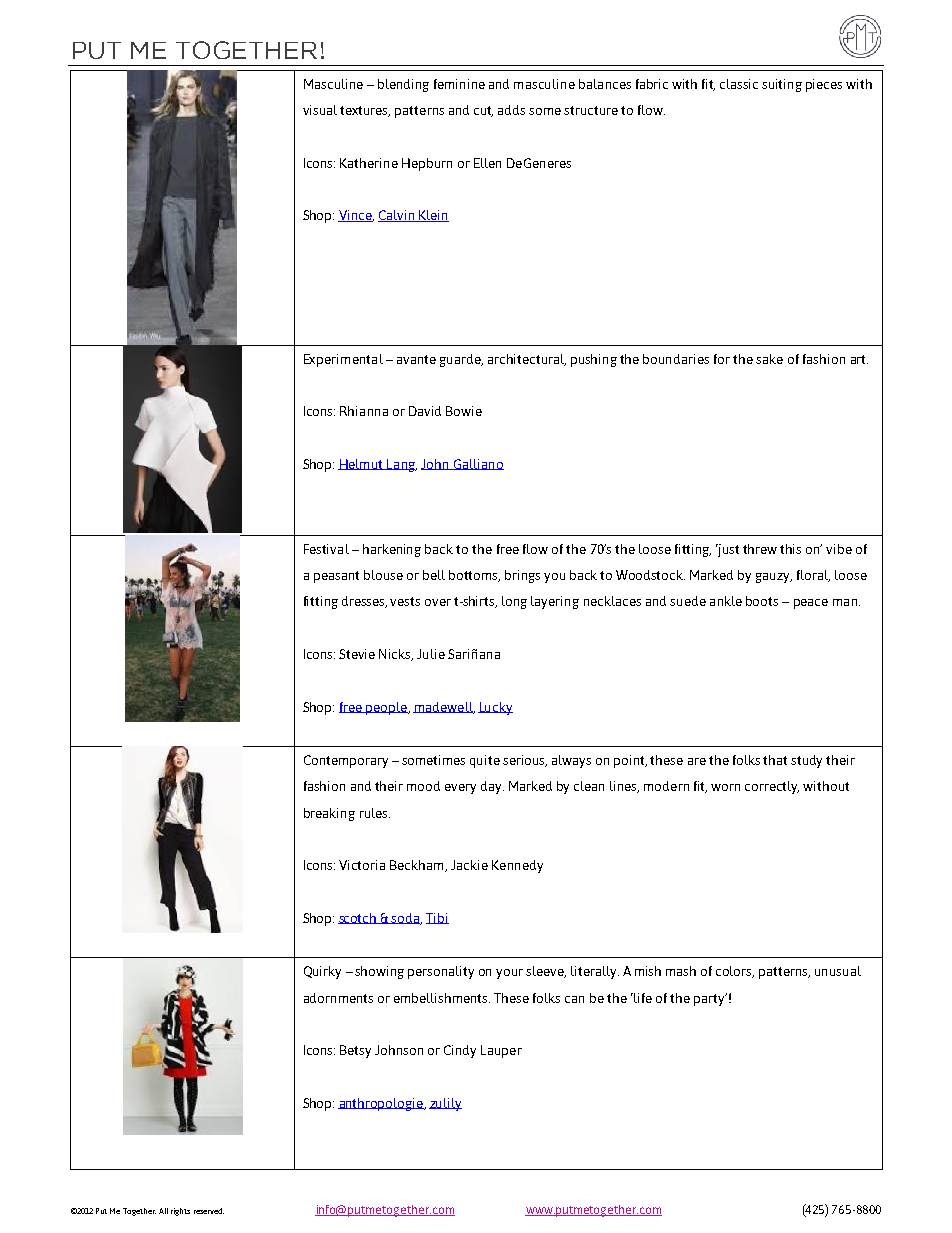 This screenshot has height=1233, width=952. What do you see at coordinates (527, 360) in the screenshot?
I see `architectural` at bounding box center [527, 360].
